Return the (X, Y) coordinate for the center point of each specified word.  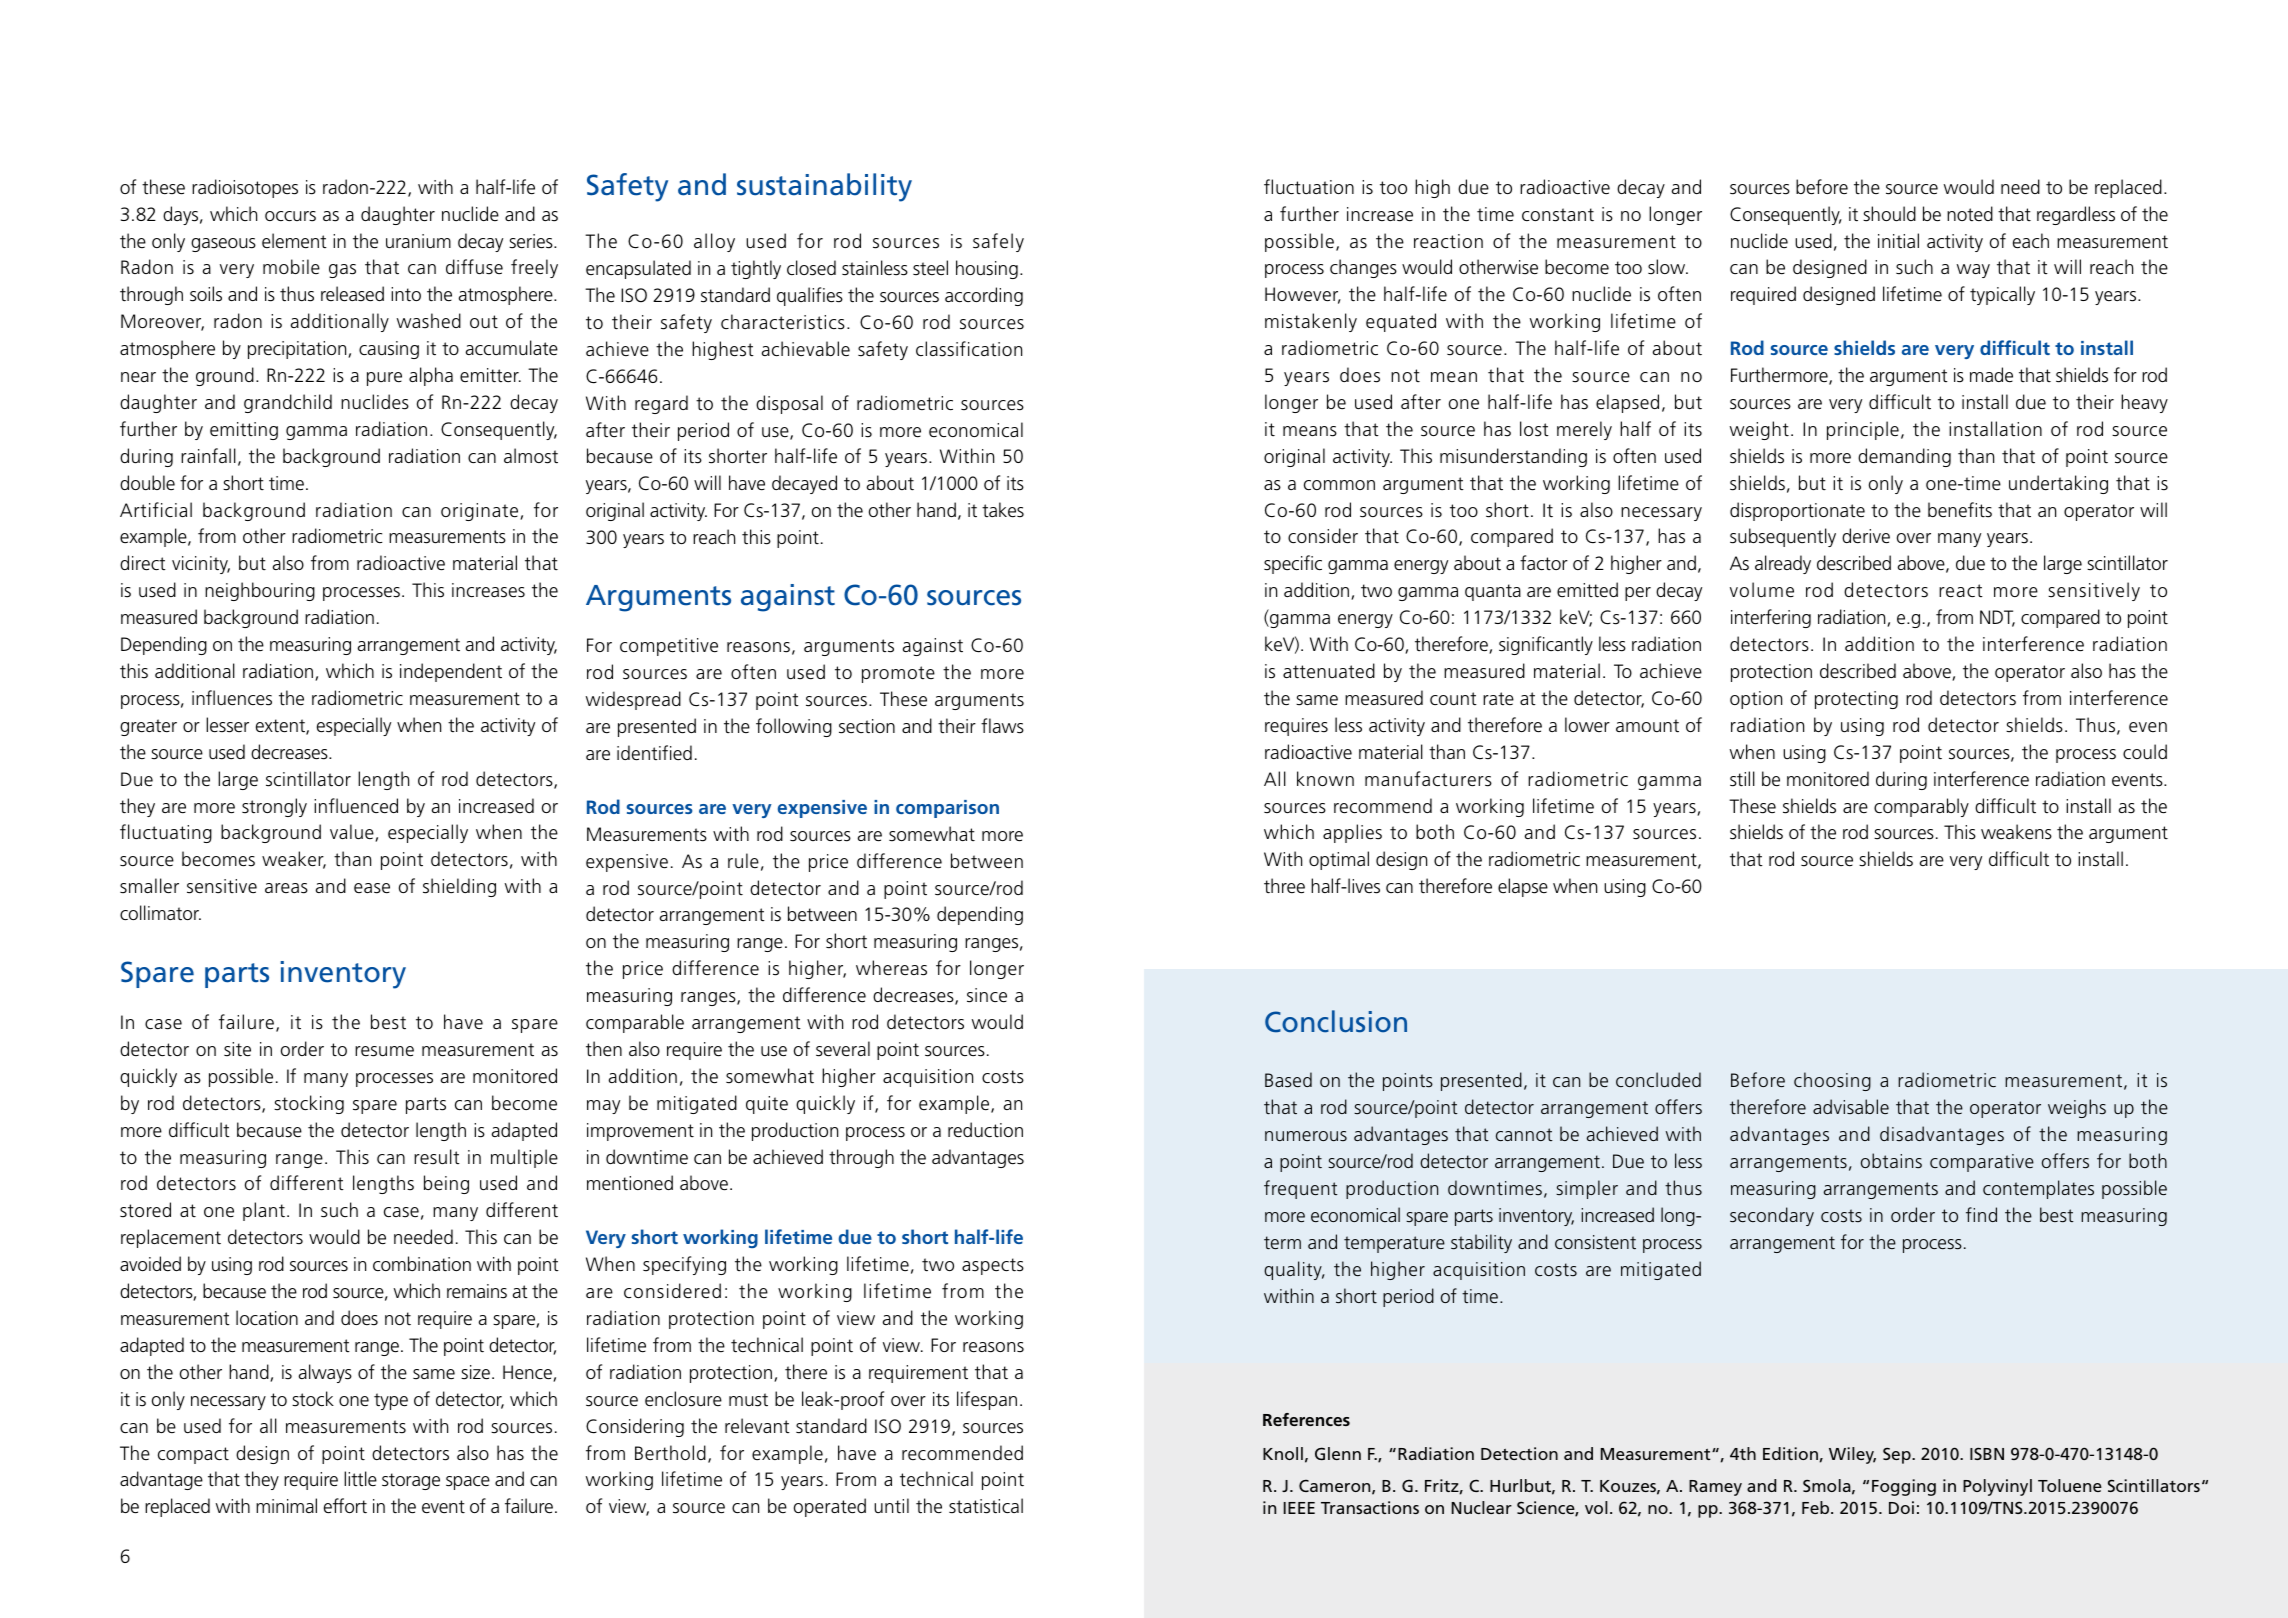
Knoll (1283, 1453)
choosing (1832, 1081)
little (360, 1478)
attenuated (1329, 671)
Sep (1898, 1455)
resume (384, 1051)
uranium (418, 241)
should (1889, 214)
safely (998, 242)
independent (451, 672)
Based (1288, 1080)
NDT (1997, 618)
